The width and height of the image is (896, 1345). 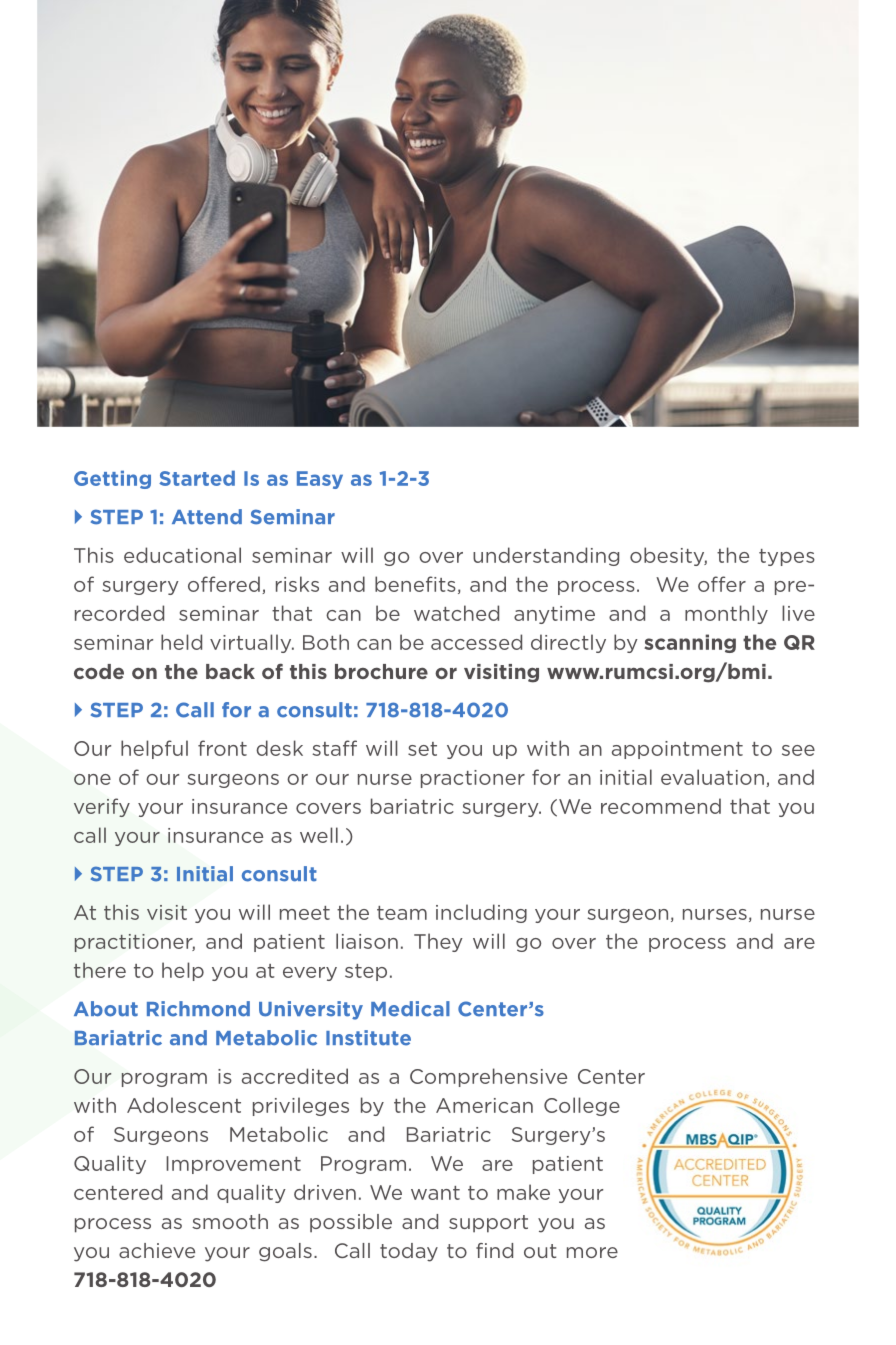 What do you see at coordinates (102, 807) in the image?
I see `verify` at bounding box center [102, 807].
